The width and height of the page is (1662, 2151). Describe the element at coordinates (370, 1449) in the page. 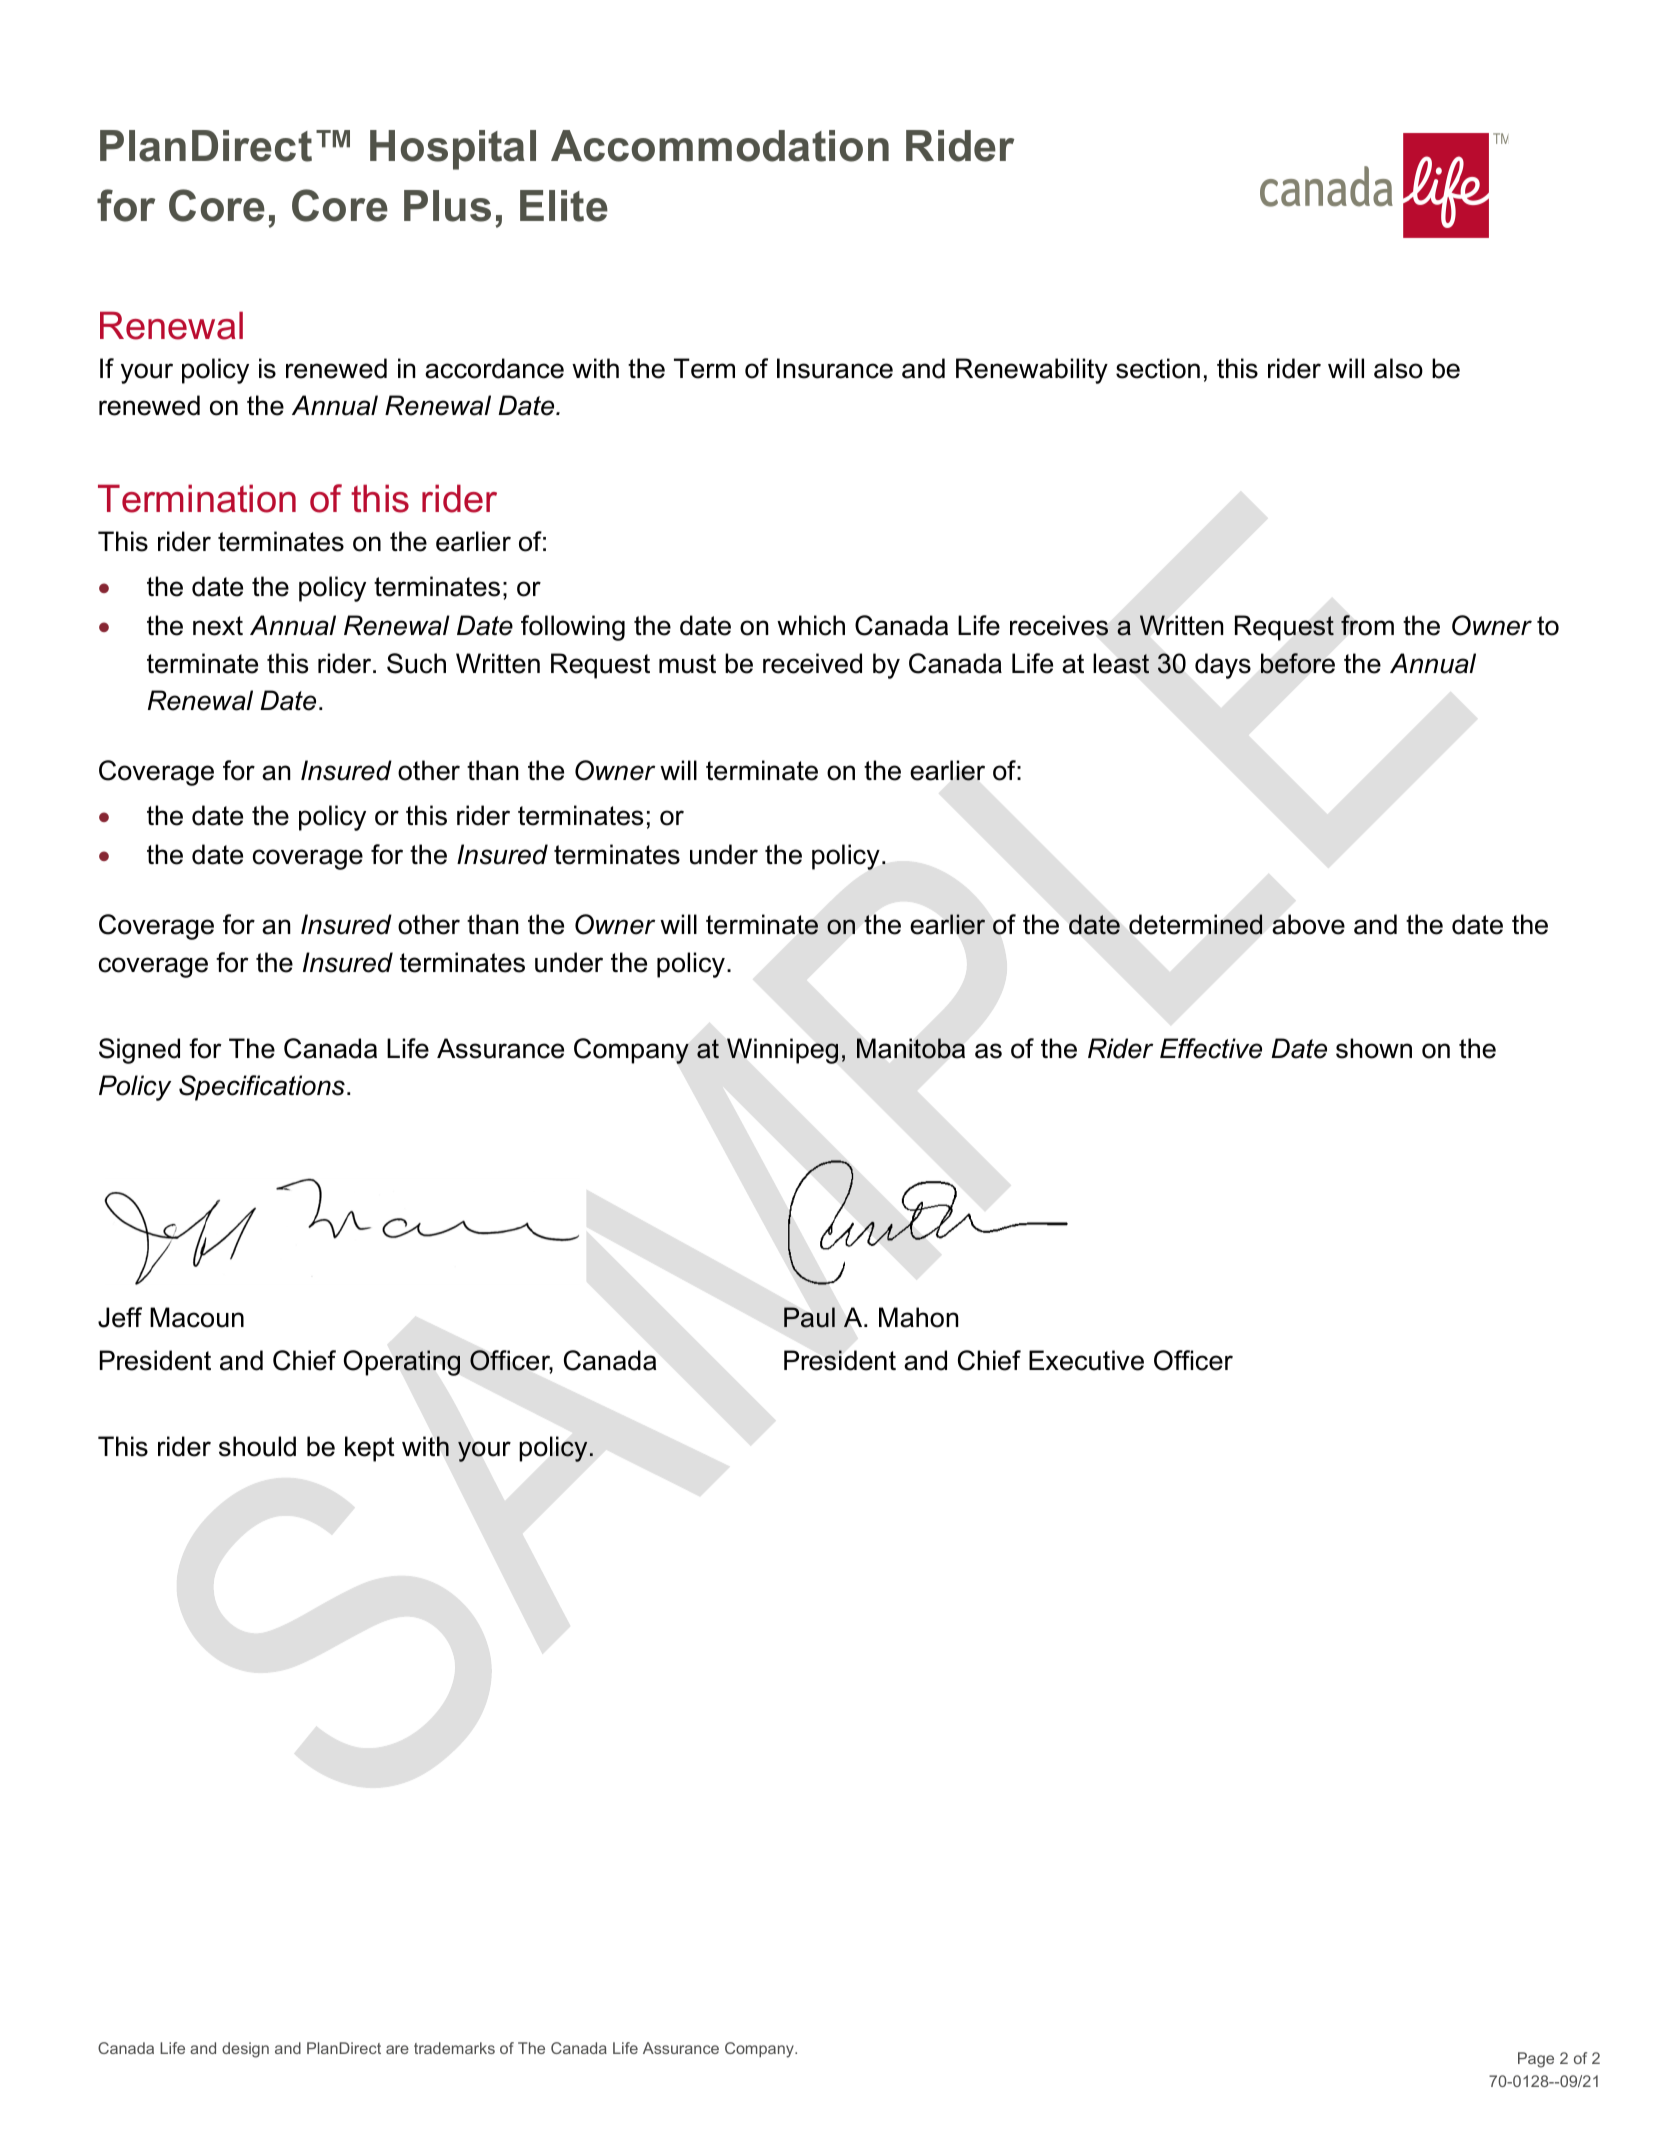

I see `kept` at that location.
